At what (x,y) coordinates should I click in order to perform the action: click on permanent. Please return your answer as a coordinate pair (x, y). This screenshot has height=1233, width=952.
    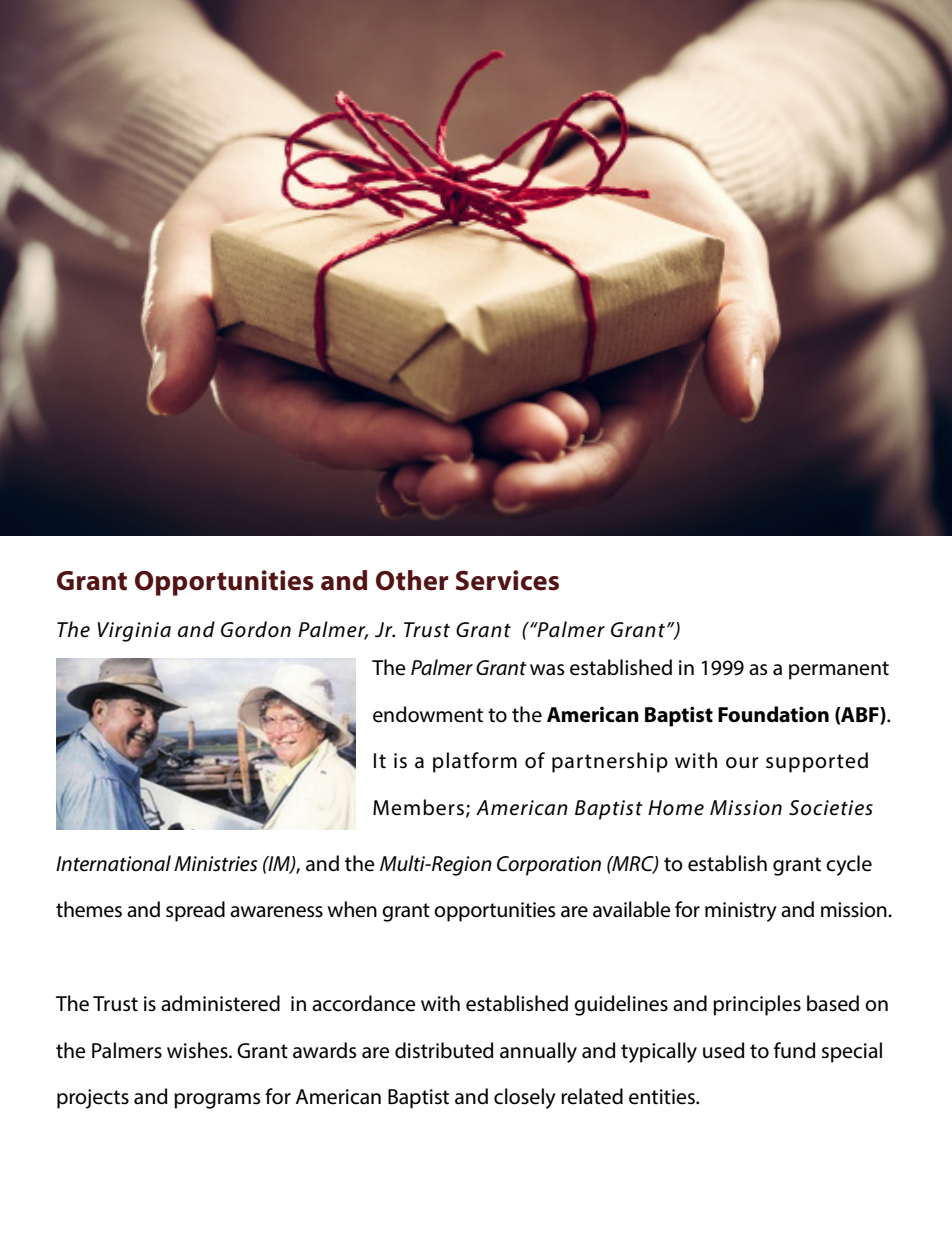
    Looking at the image, I should click on (839, 670).
